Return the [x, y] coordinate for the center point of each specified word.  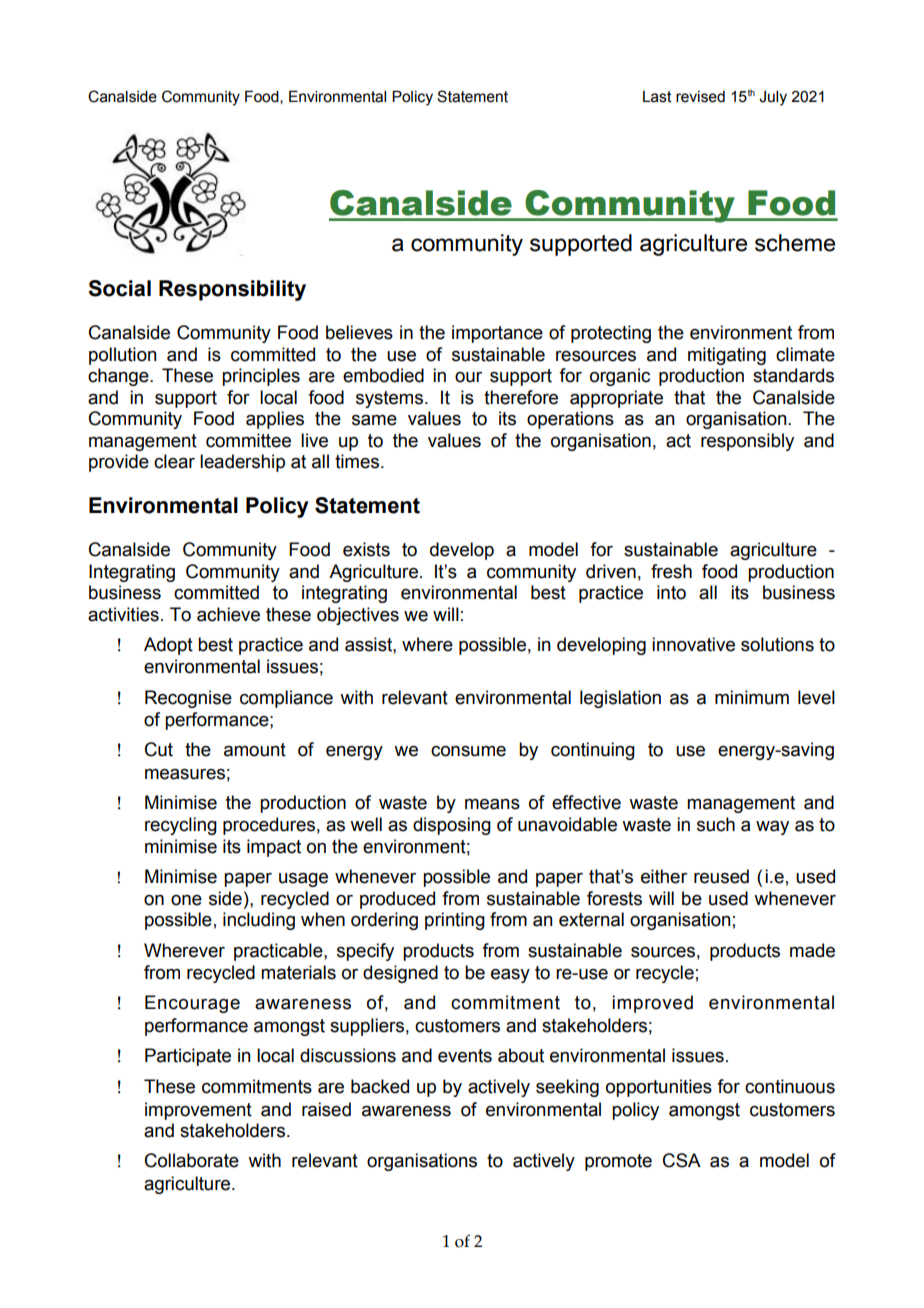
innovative [693, 644]
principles [261, 377]
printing [455, 921]
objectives [358, 616]
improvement [198, 1111]
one [186, 900]
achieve [228, 614]
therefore [521, 397]
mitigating [727, 356]
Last [657, 97]
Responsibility [232, 290]
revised [700, 97]
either [664, 876]
